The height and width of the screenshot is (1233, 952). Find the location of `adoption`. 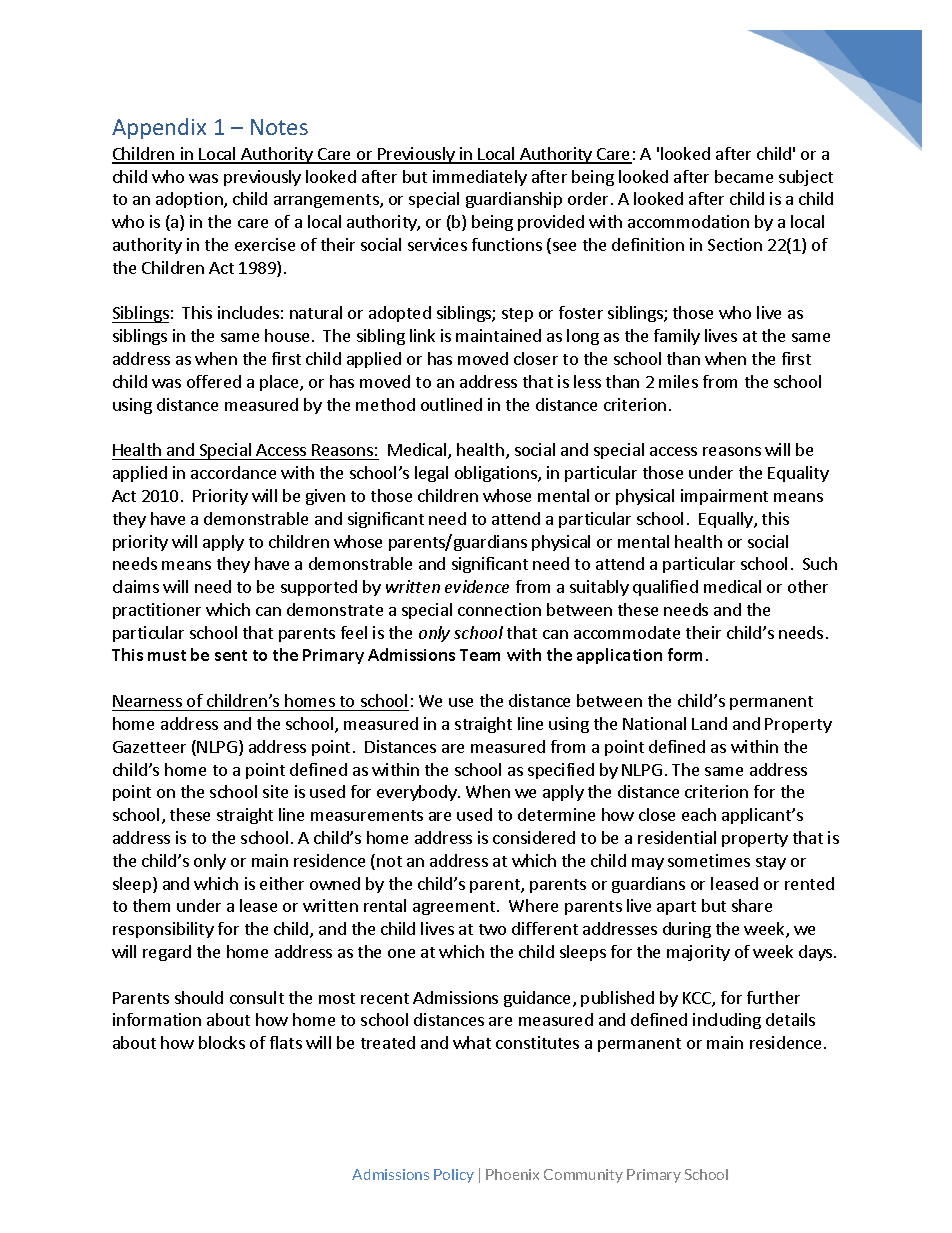

adoption is located at coordinates (190, 200).
